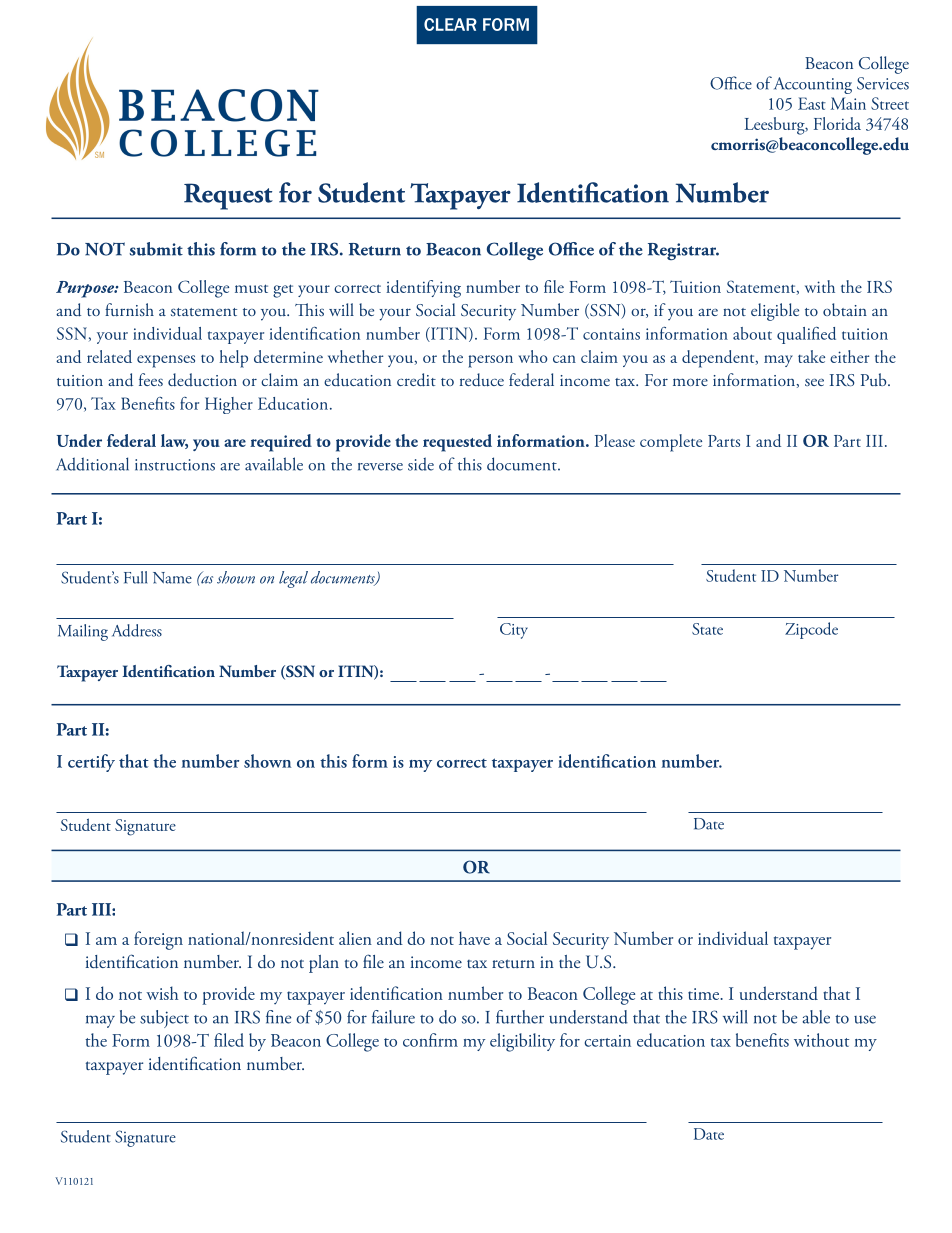 This document has height=1233, width=952. Describe the element at coordinates (671, 443) in the document. I see `complete` at that location.
